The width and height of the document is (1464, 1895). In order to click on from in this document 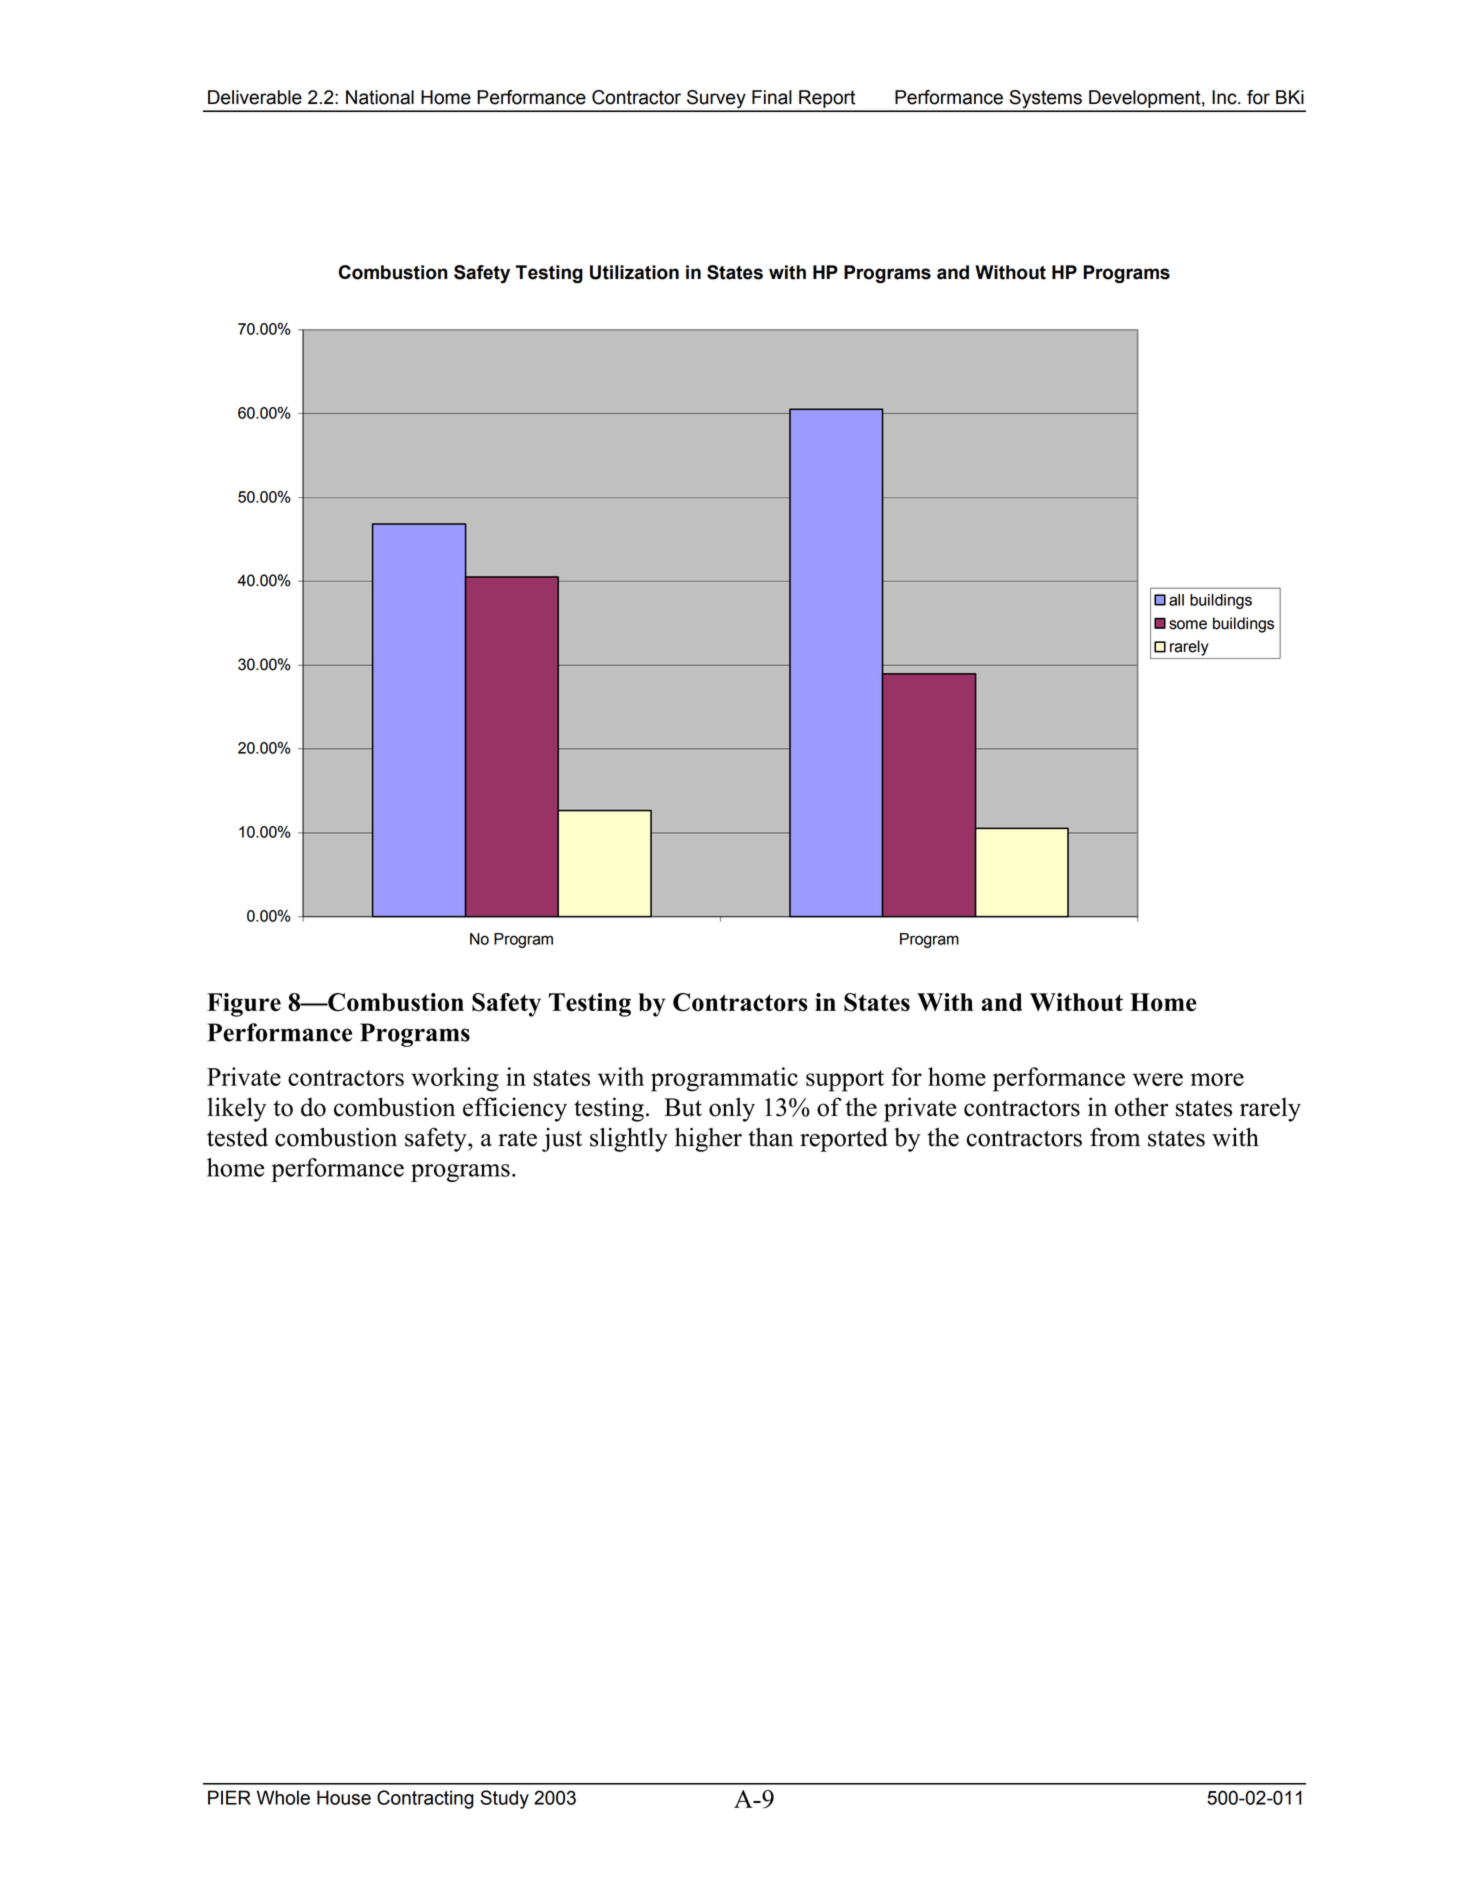, I will do `click(1115, 1137)`.
